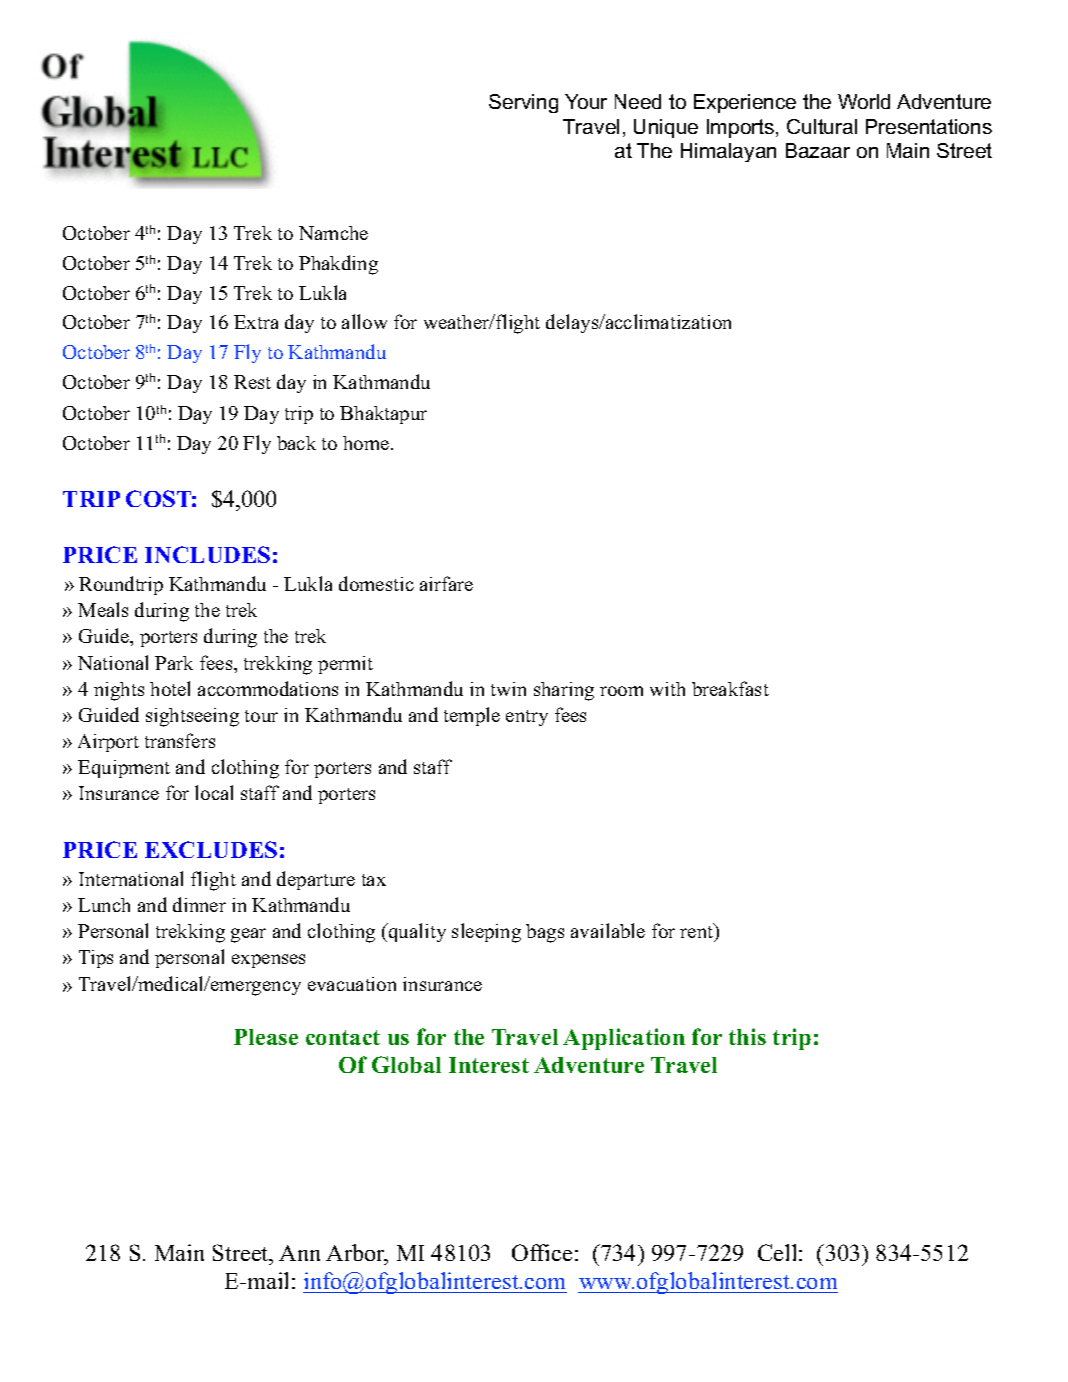 The width and height of the document is (1068, 1382). Describe the element at coordinates (299, 1253) in the document. I see `Ann` at that location.
